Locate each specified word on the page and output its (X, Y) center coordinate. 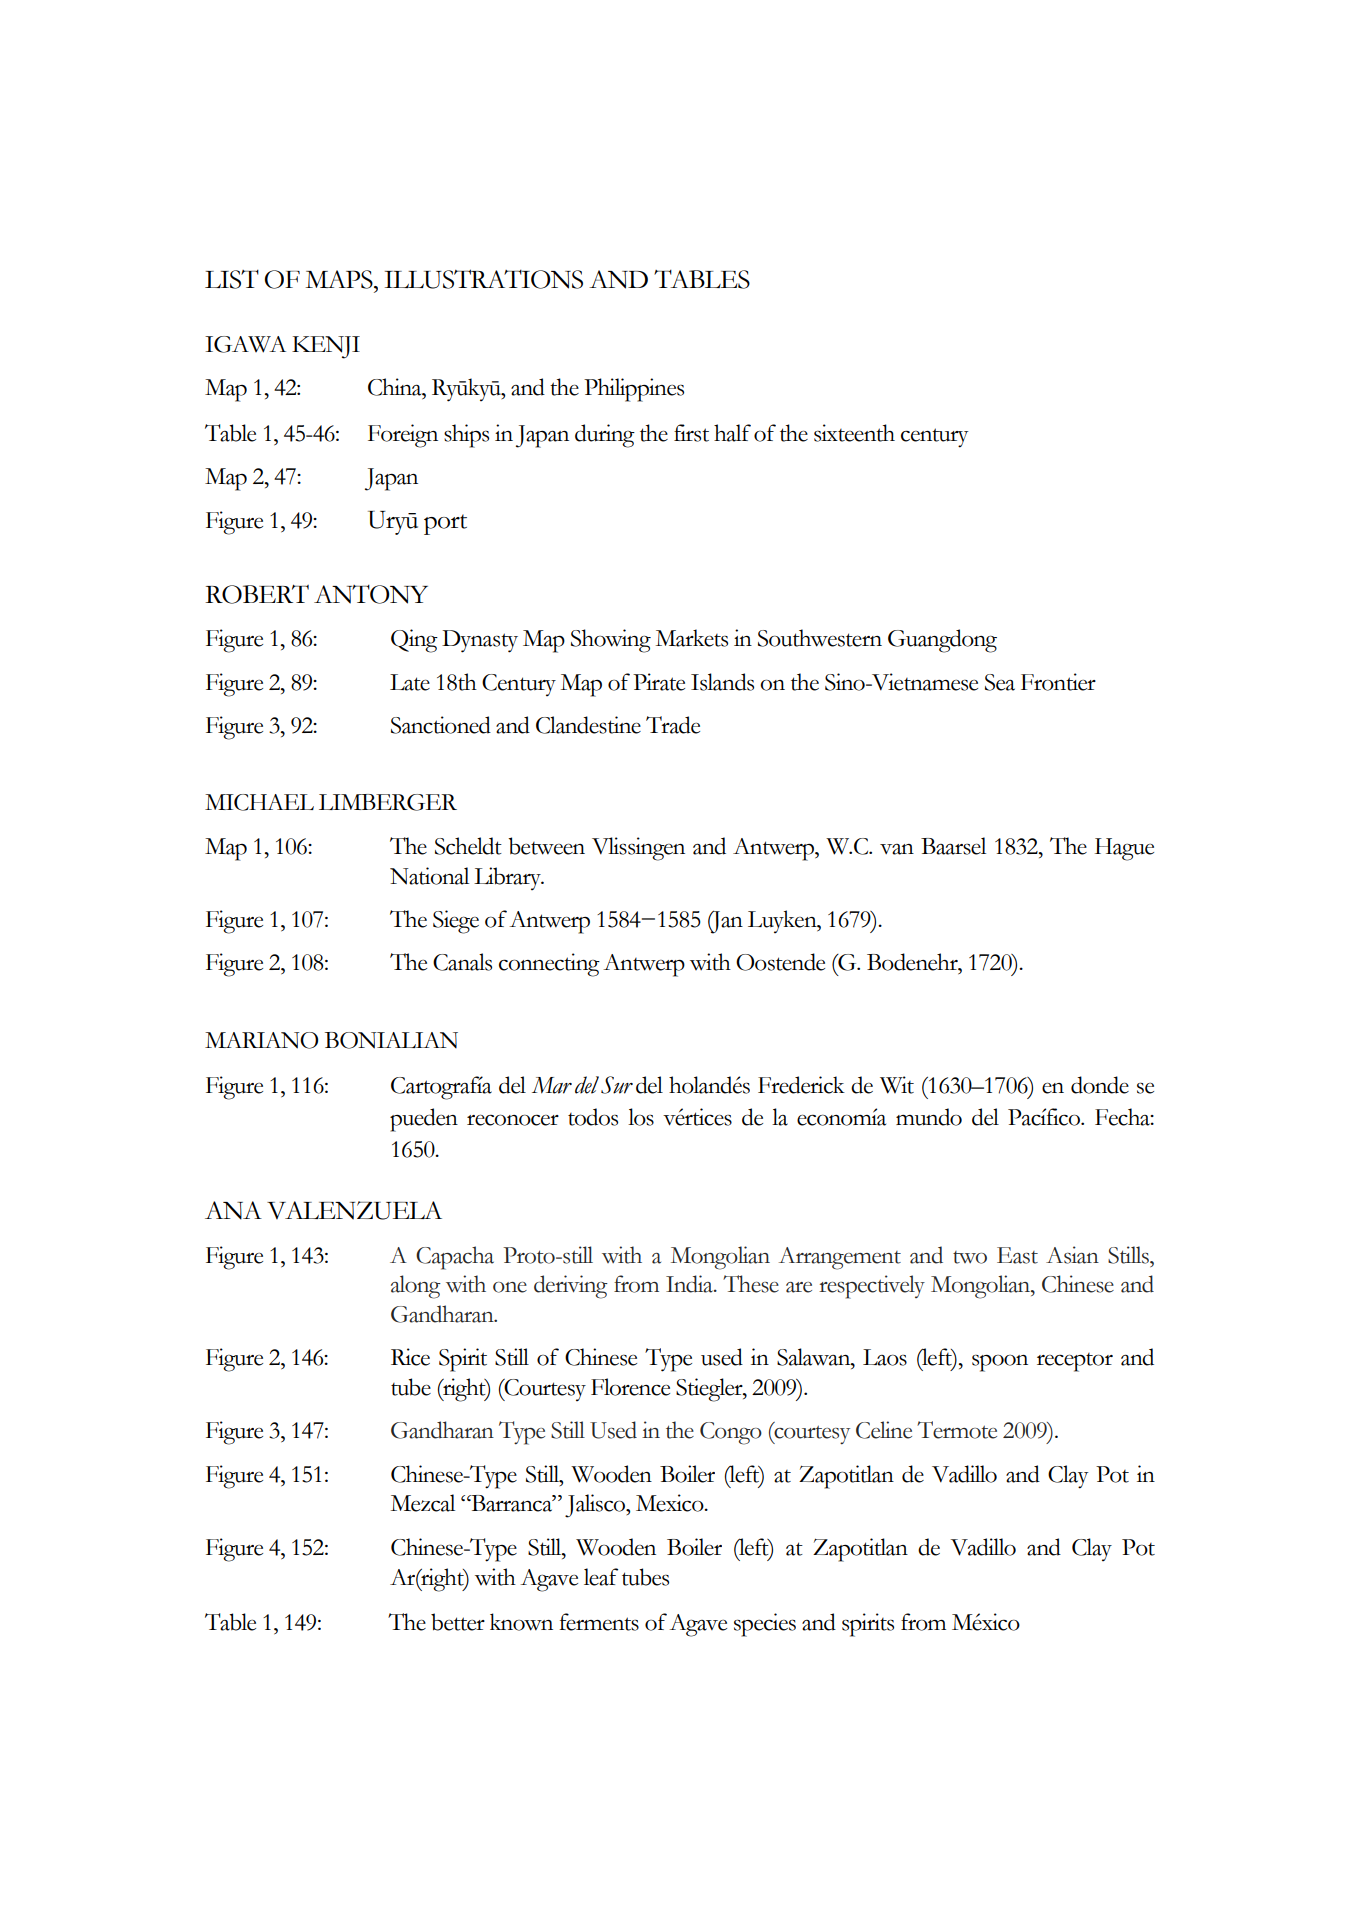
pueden (424, 1120)
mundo (929, 1117)
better (458, 1622)
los (641, 1117)
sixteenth (854, 433)
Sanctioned (441, 725)
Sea (1000, 682)
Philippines (634, 390)
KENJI (326, 347)
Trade (673, 725)
